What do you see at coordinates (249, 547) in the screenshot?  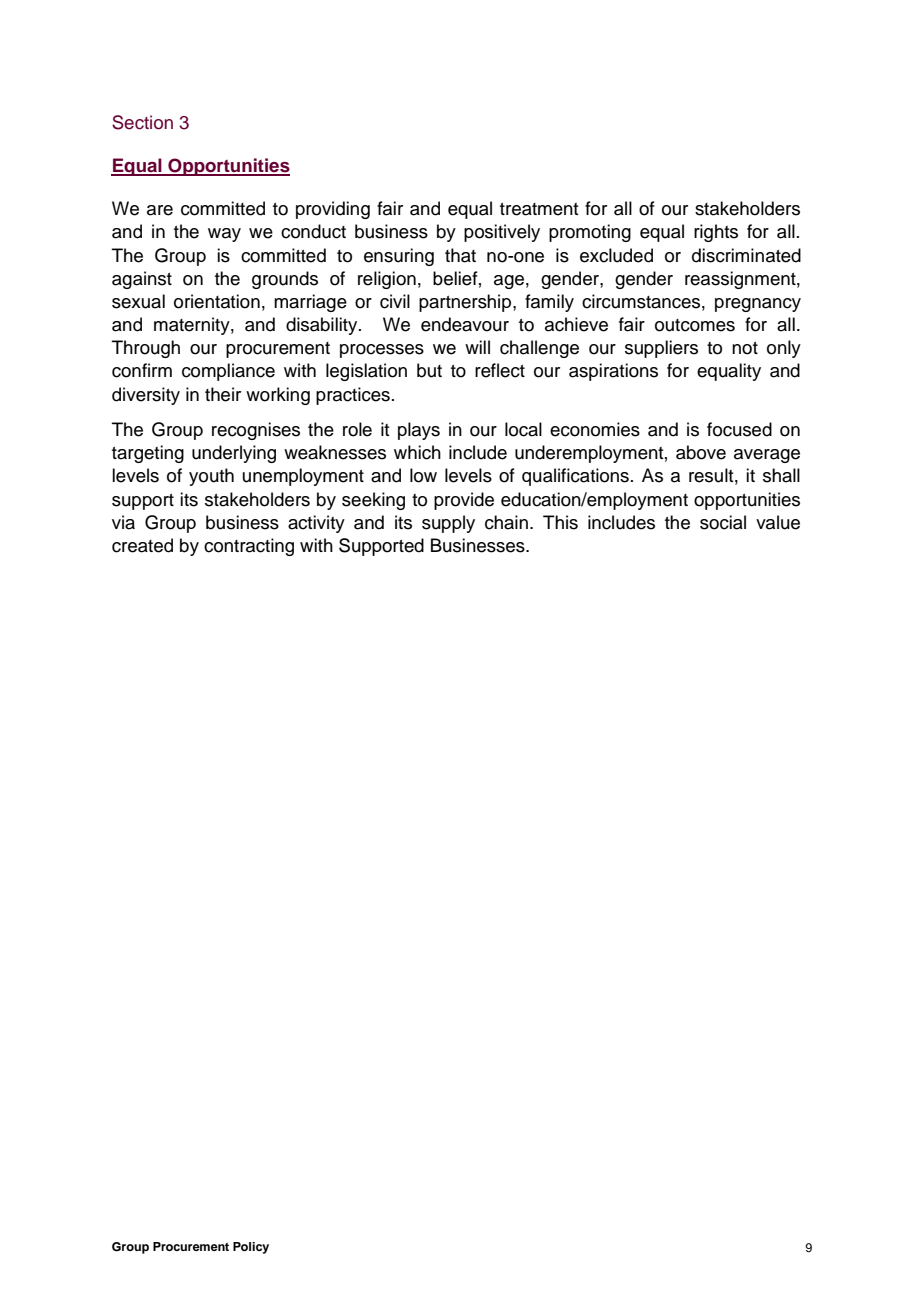 I see `contracting` at bounding box center [249, 547].
